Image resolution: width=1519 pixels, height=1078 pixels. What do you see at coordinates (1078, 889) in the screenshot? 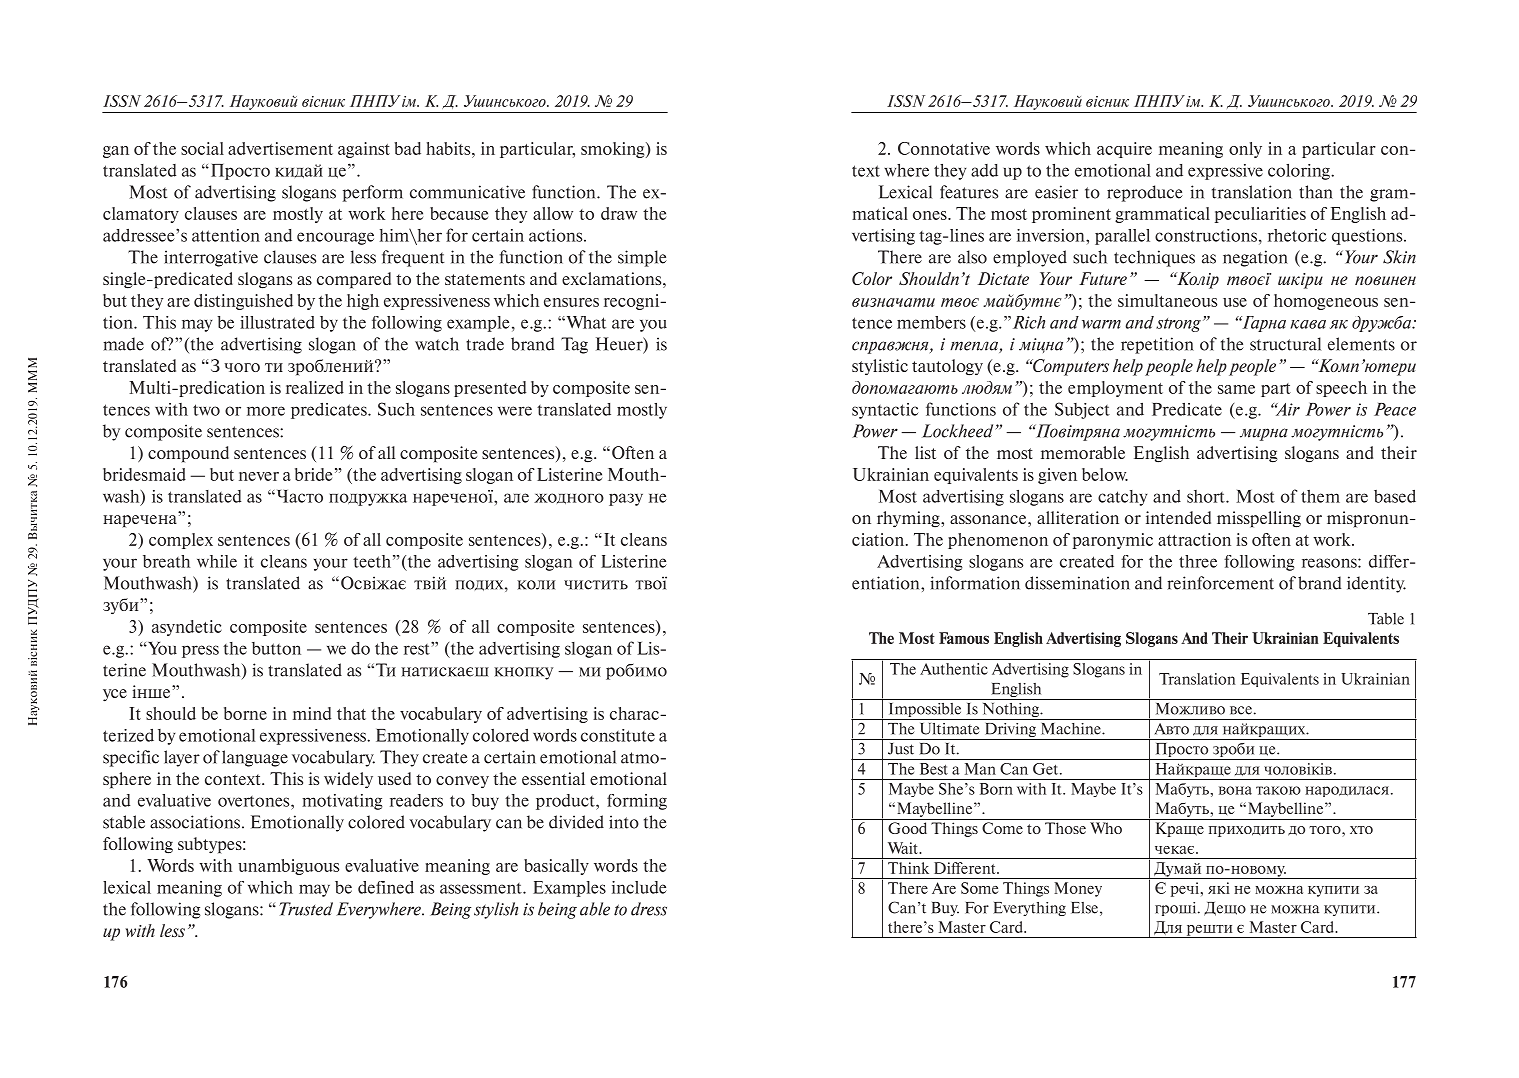
I see `Money` at bounding box center [1078, 889].
